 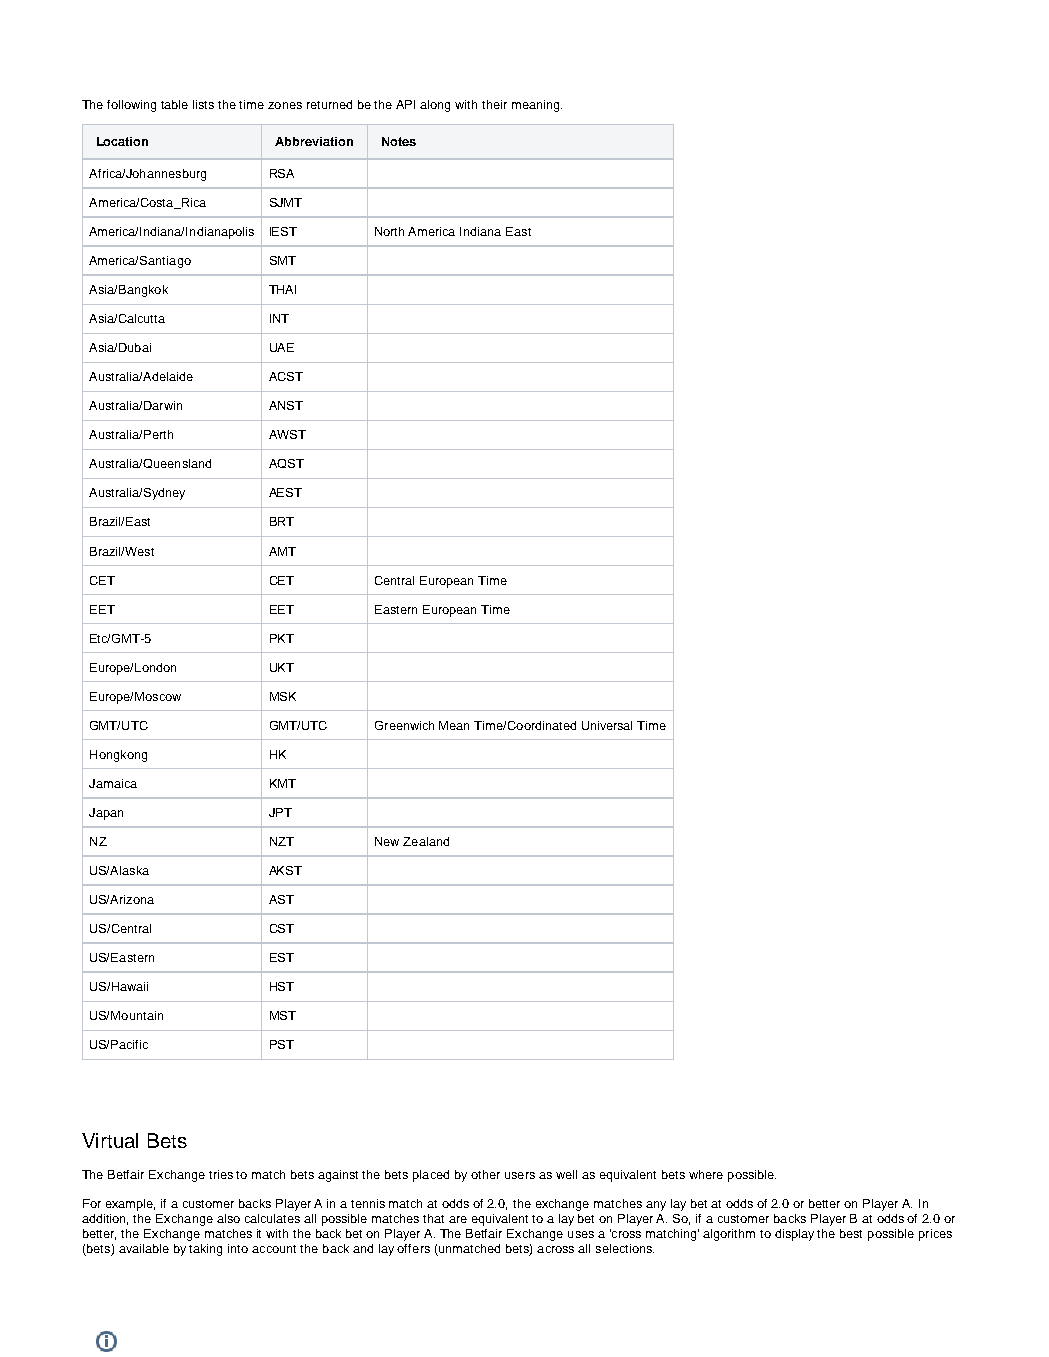 I want to click on also, so click(x=228, y=1218).
